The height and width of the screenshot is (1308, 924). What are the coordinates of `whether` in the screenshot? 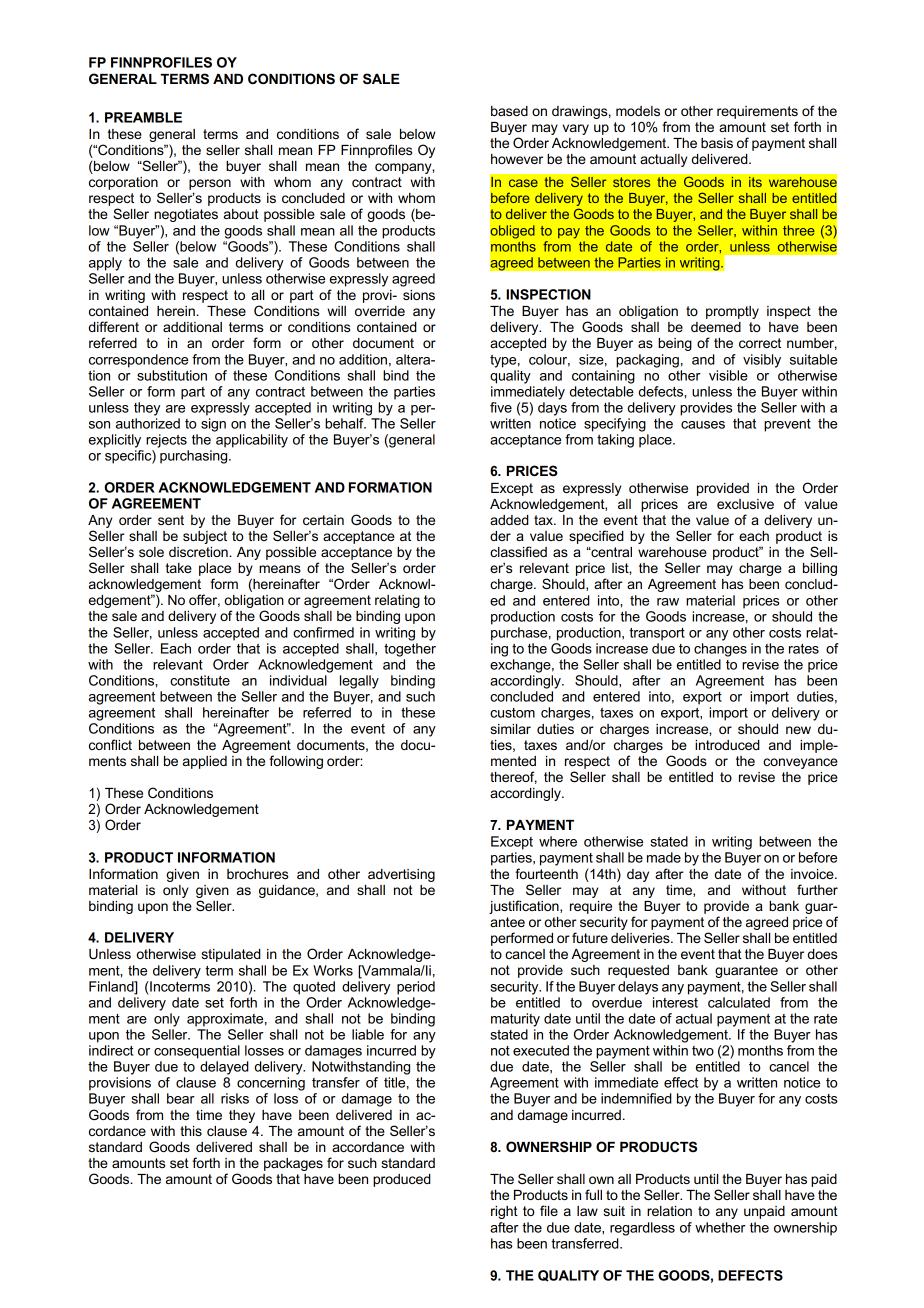 It's located at (720, 1227).
